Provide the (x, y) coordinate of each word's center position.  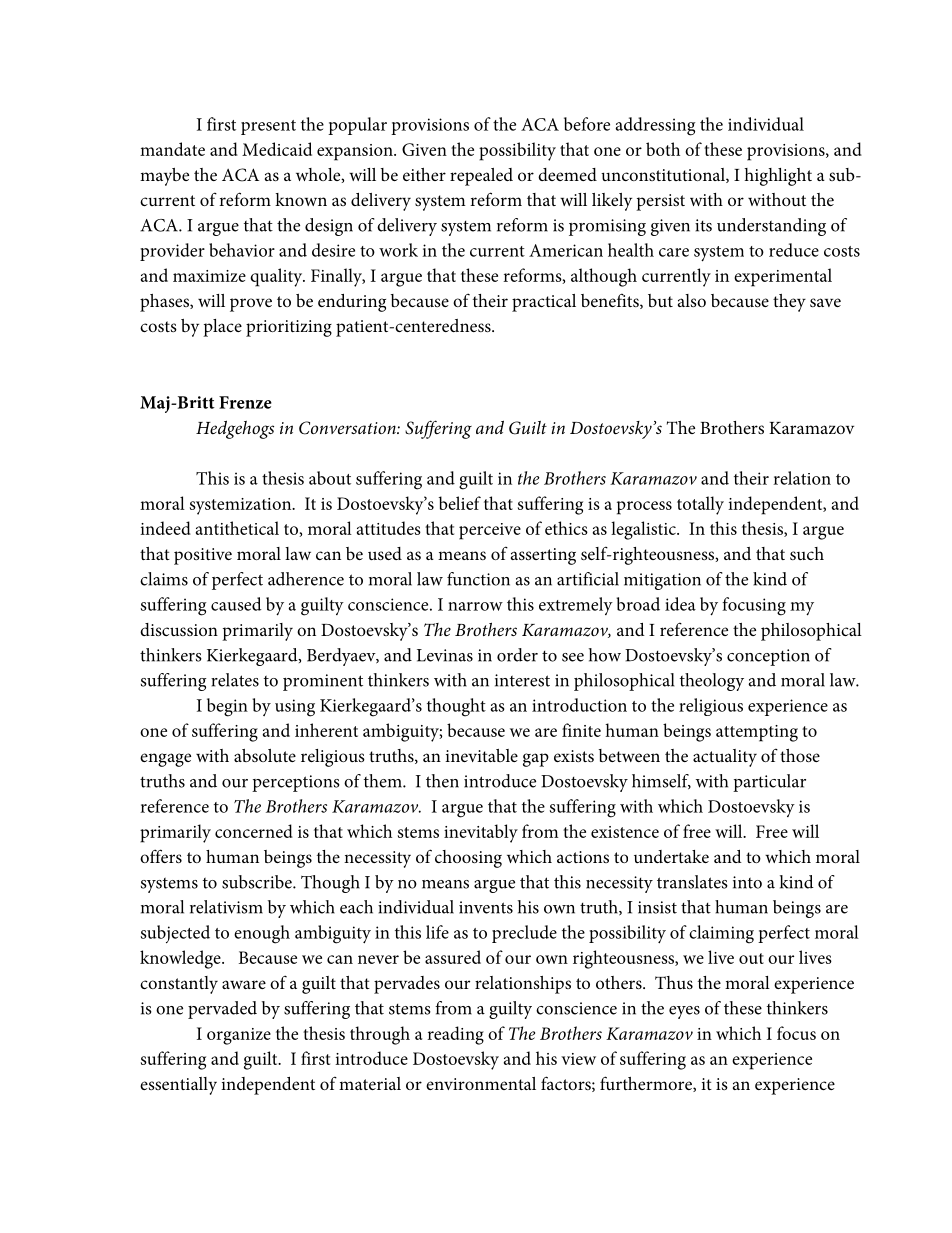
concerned (254, 831)
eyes (684, 1012)
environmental (481, 1083)
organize (239, 1036)
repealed (481, 177)
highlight (778, 177)
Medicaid (277, 149)
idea (680, 604)
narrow (475, 606)
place (222, 328)
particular (769, 783)
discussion (179, 629)
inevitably (481, 833)
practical (544, 303)
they (789, 303)
